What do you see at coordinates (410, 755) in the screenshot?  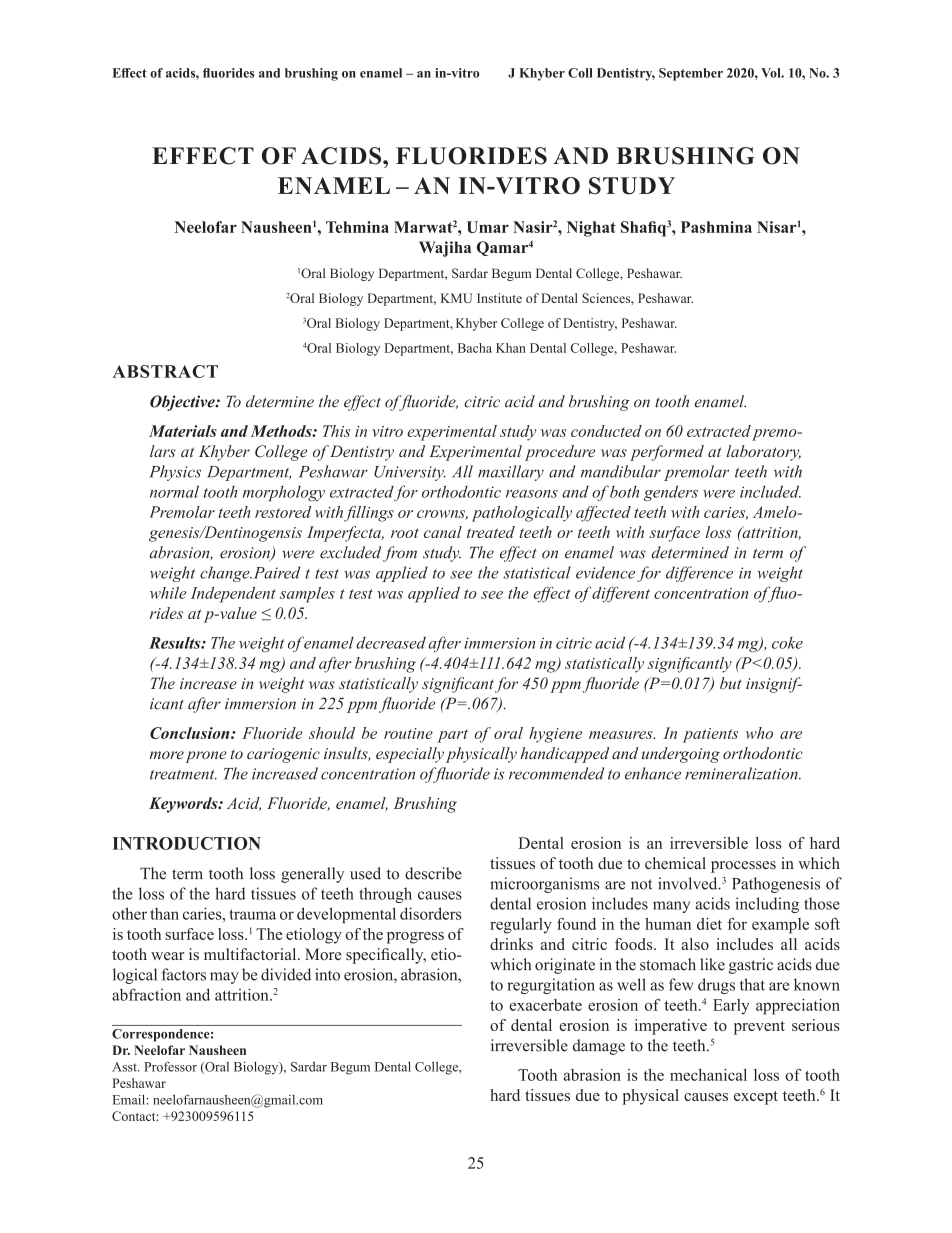 I see `especially` at bounding box center [410, 755].
